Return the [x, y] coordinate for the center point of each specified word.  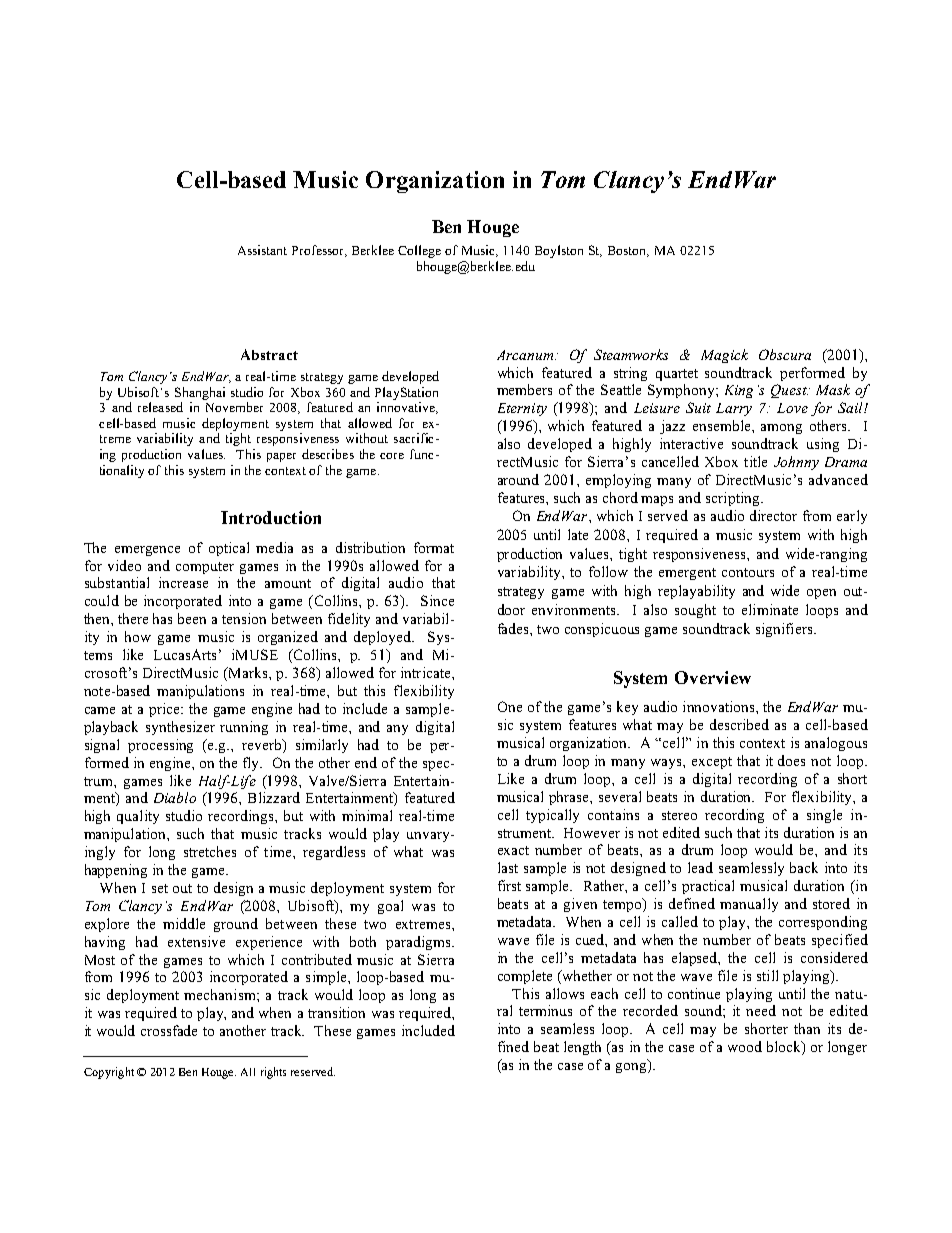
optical [229, 549]
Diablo [175, 797]
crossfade [169, 1030]
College [419, 251]
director [773, 515]
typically [552, 816]
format [434, 547]
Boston [628, 251]
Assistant [262, 250]
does [791, 760]
